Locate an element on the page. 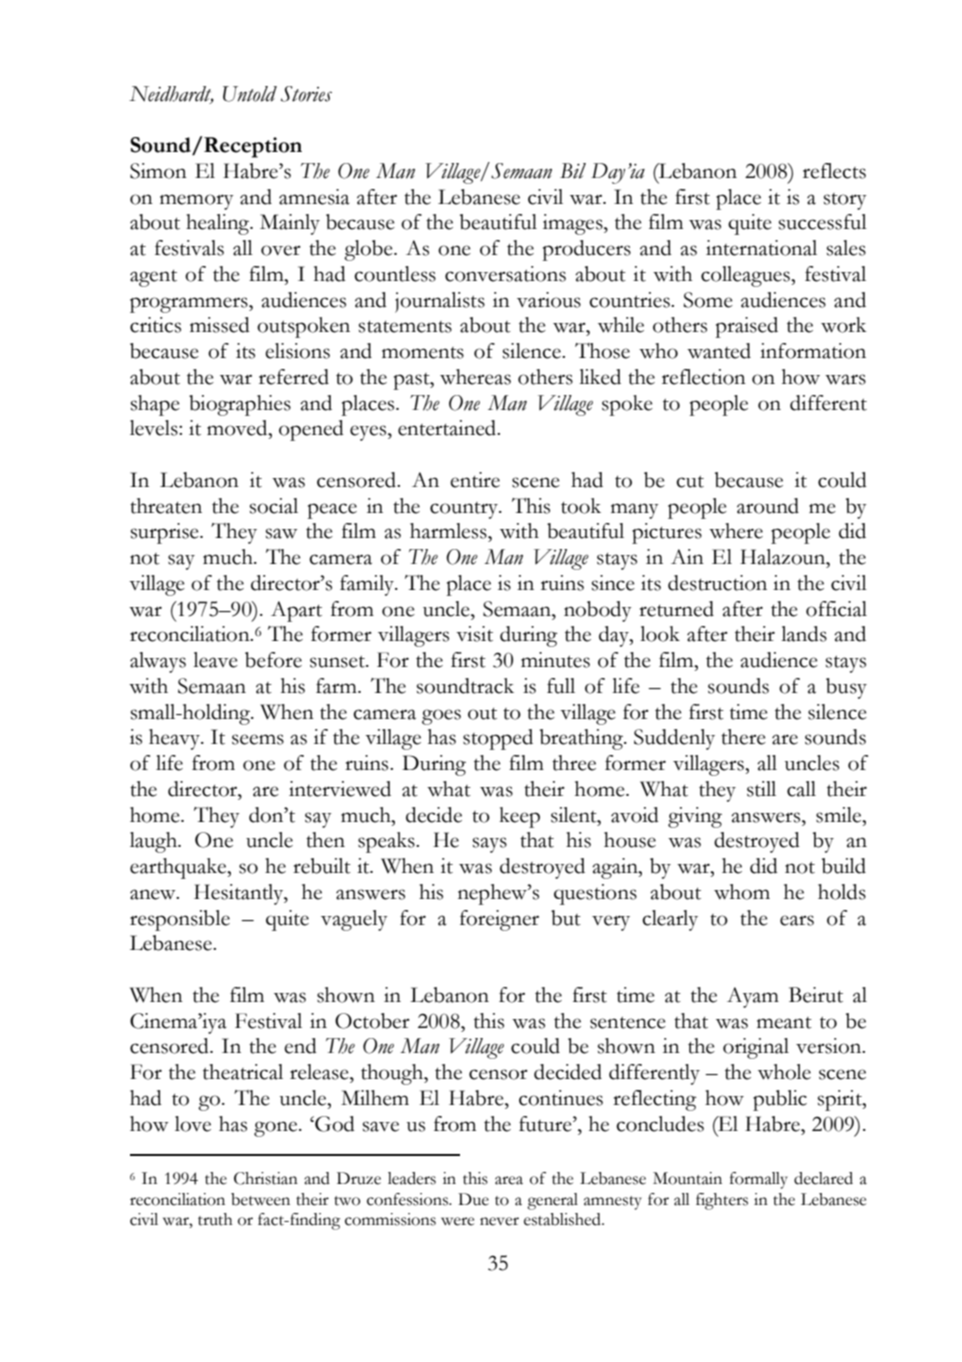 This image has height=1362, width=962. around is located at coordinates (768, 506).
